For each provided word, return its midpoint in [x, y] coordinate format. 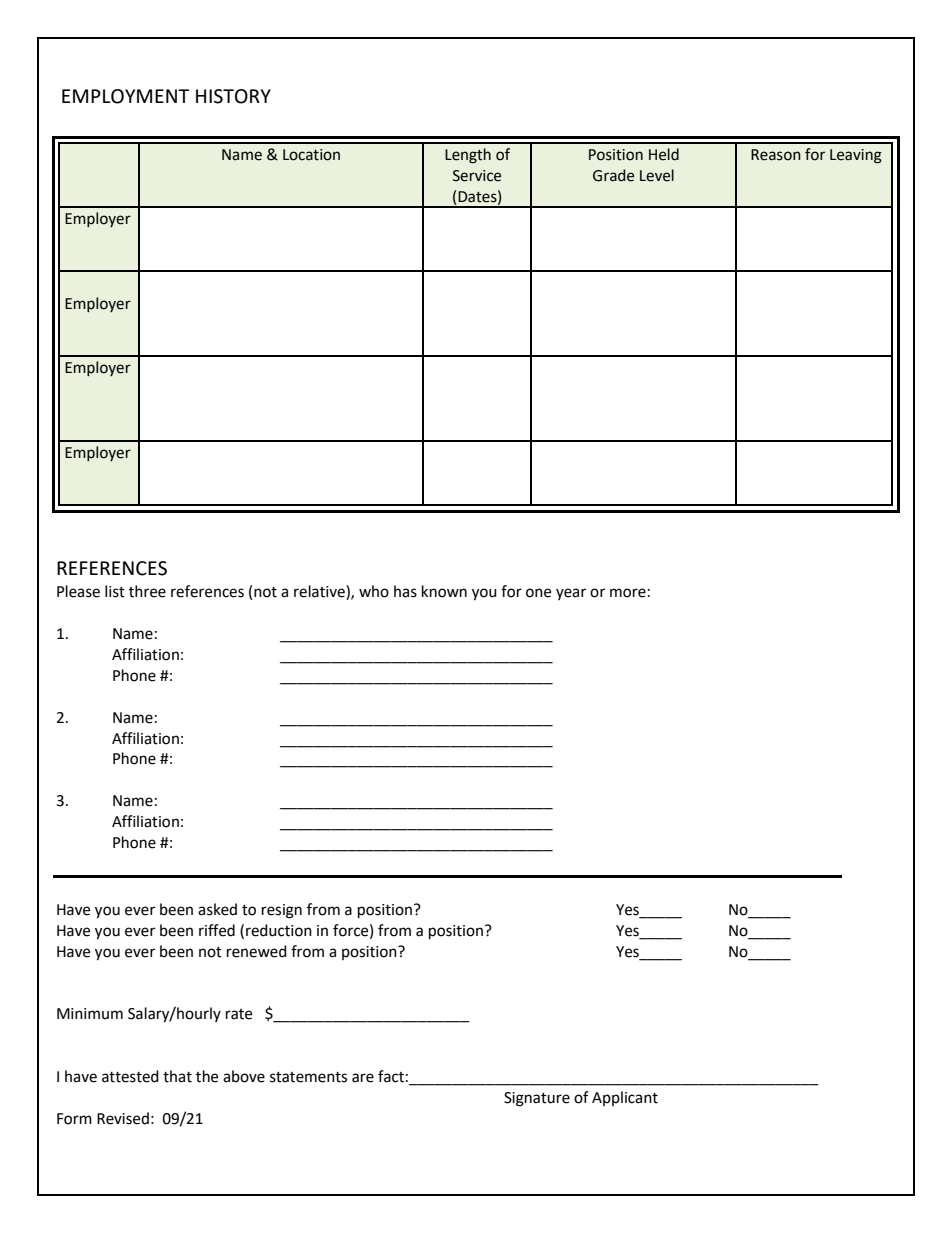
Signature [537, 1099]
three [147, 591]
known [444, 591]
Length [468, 156]
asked [217, 909]
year [571, 594]
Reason [776, 155]
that [177, 1076]
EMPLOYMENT [125, 96]
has [405, 591]
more [628, 593]
